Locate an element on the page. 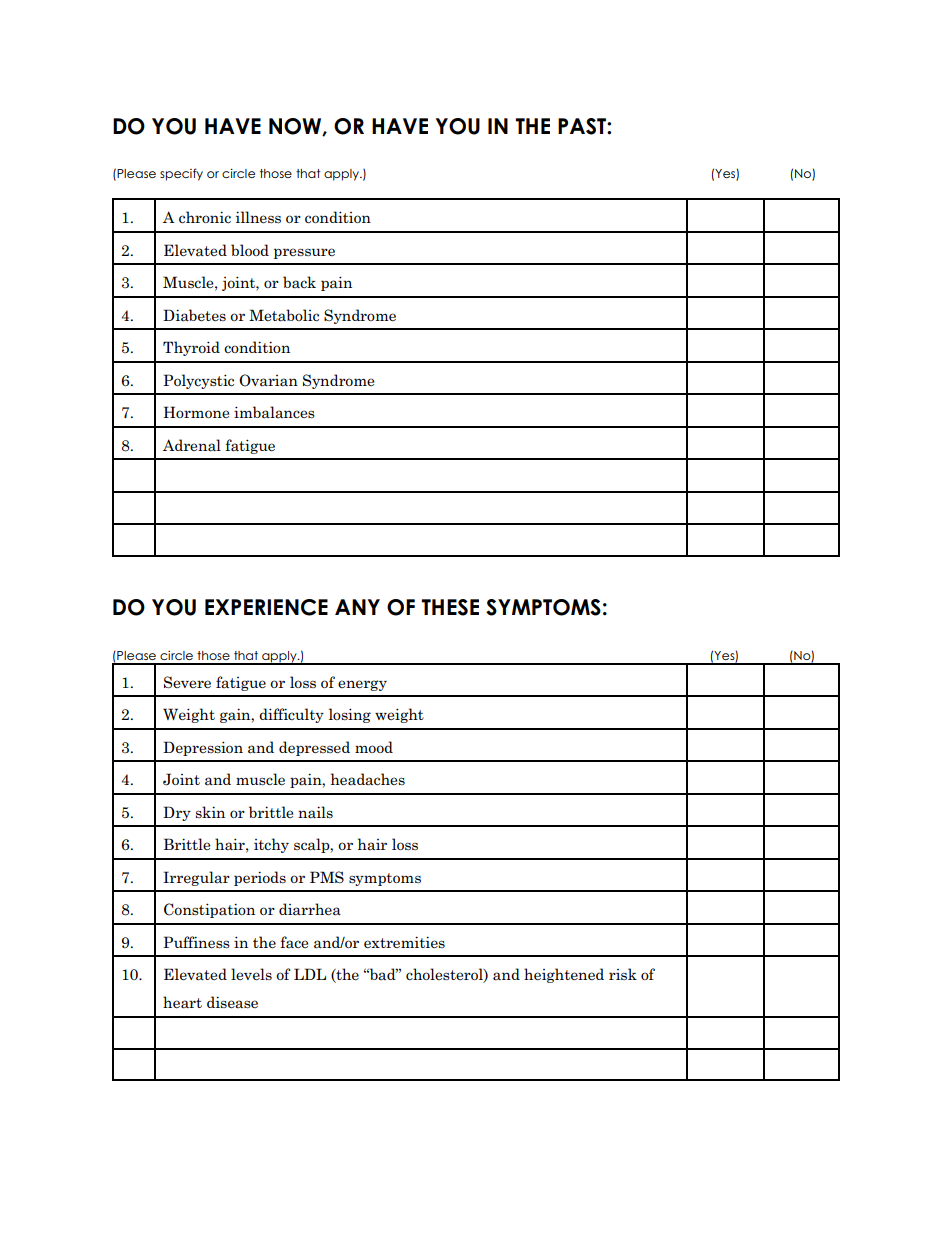  levels is located at coordinates (251, 974).
